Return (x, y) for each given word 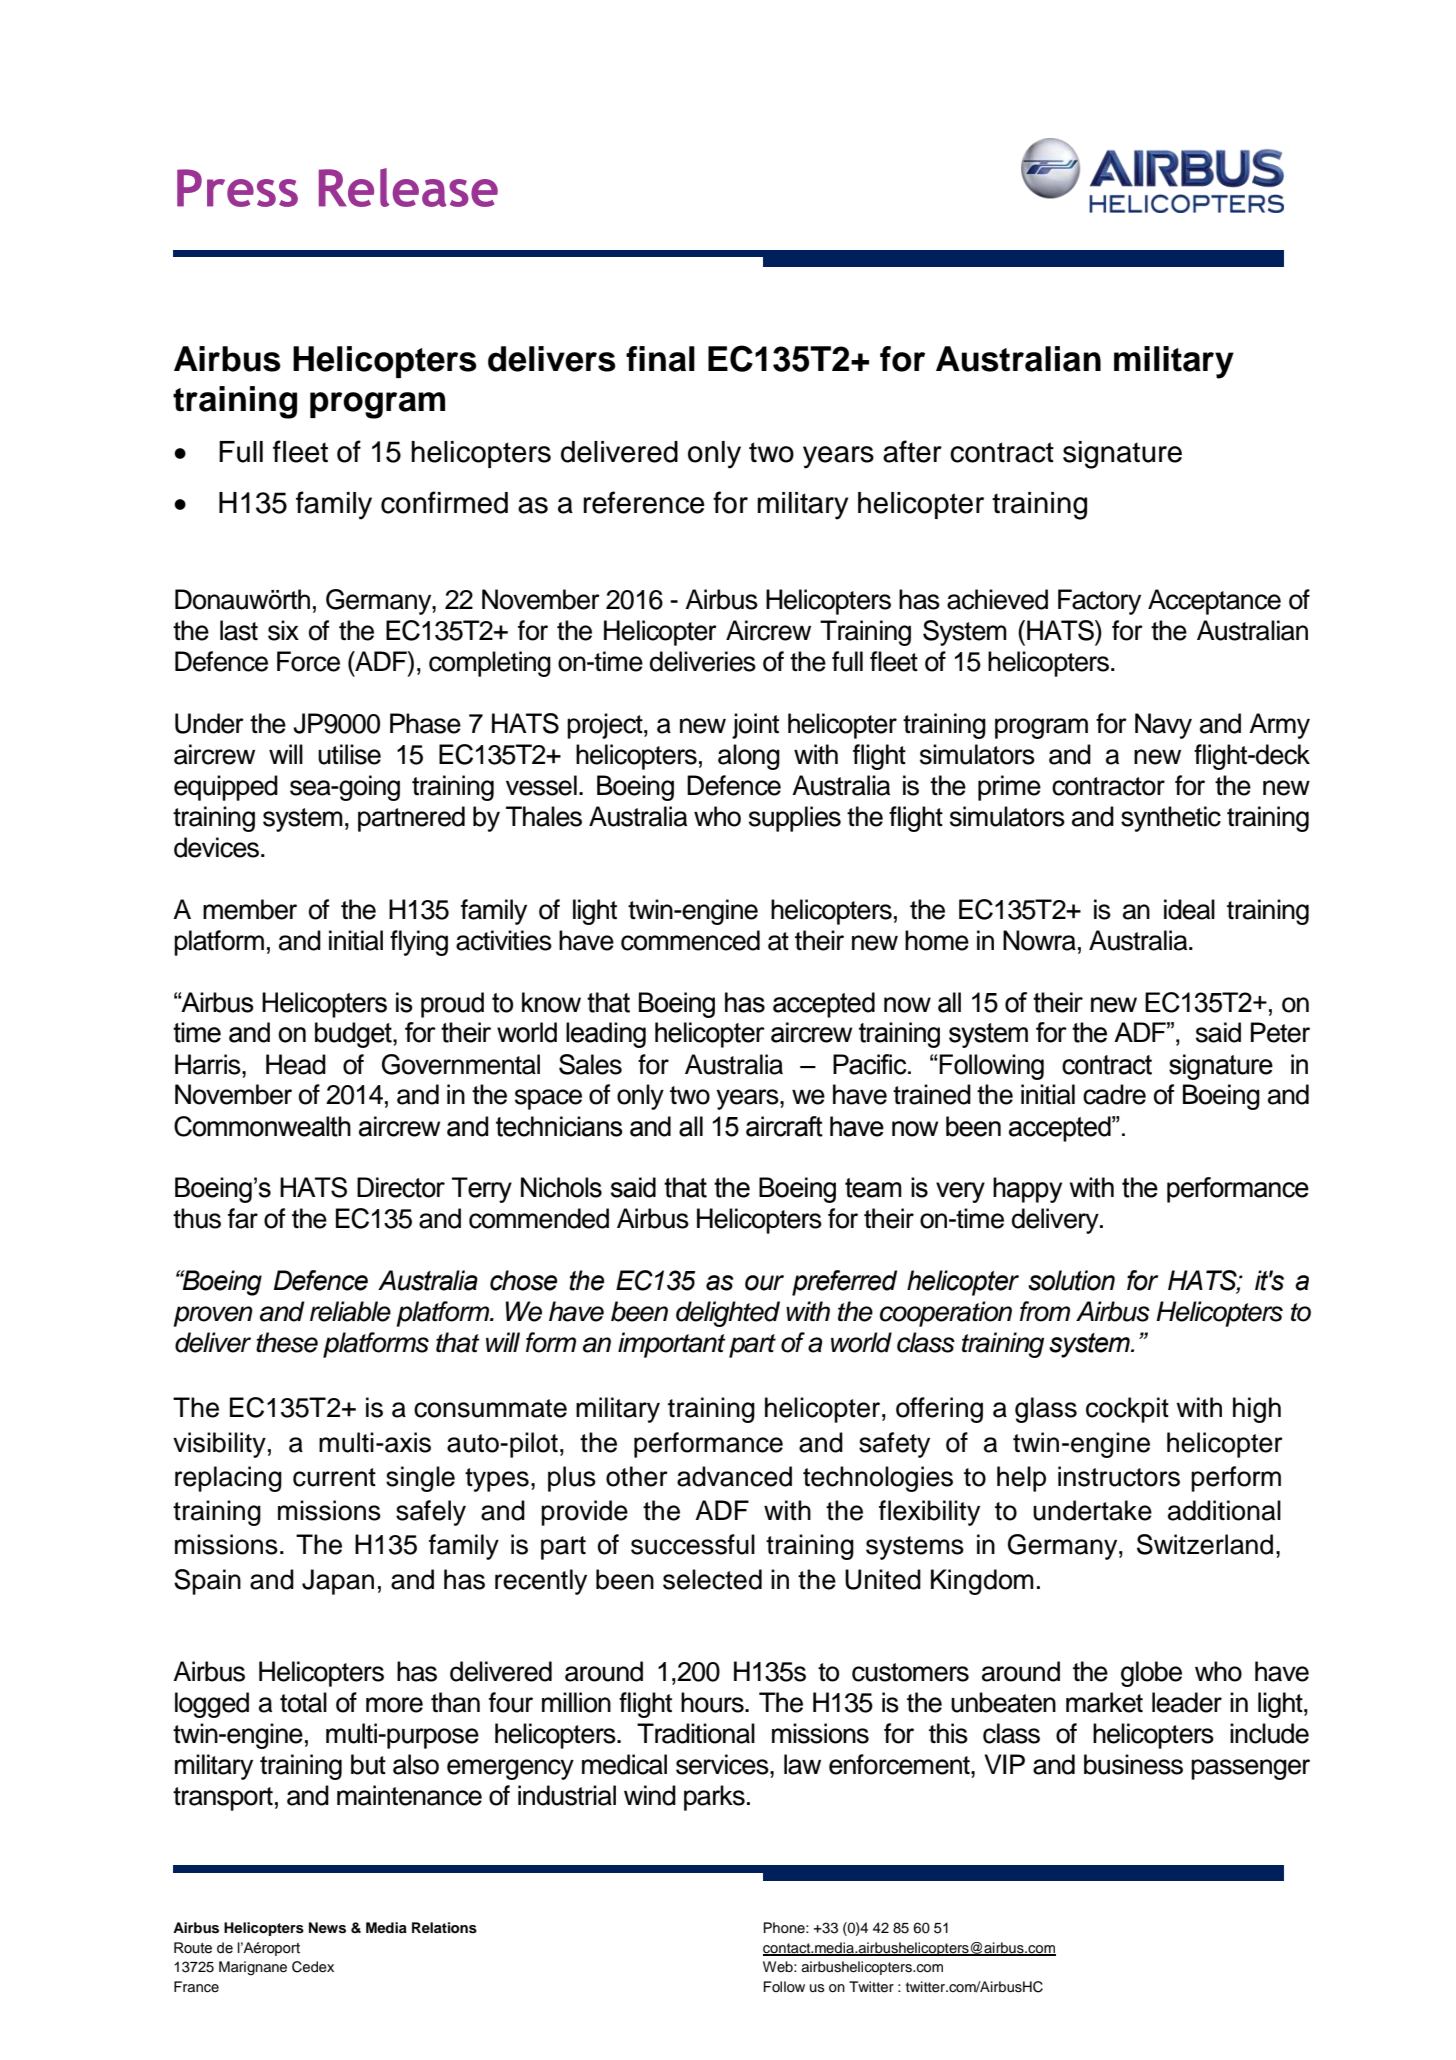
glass (1046, 1410)
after (912, 451)
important (672, 1345)
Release (408, 187)
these (287, 1342)
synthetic (1171, 819)
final (660, 359)
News (327, 1928)
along (749, 757)
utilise (349, 754)
